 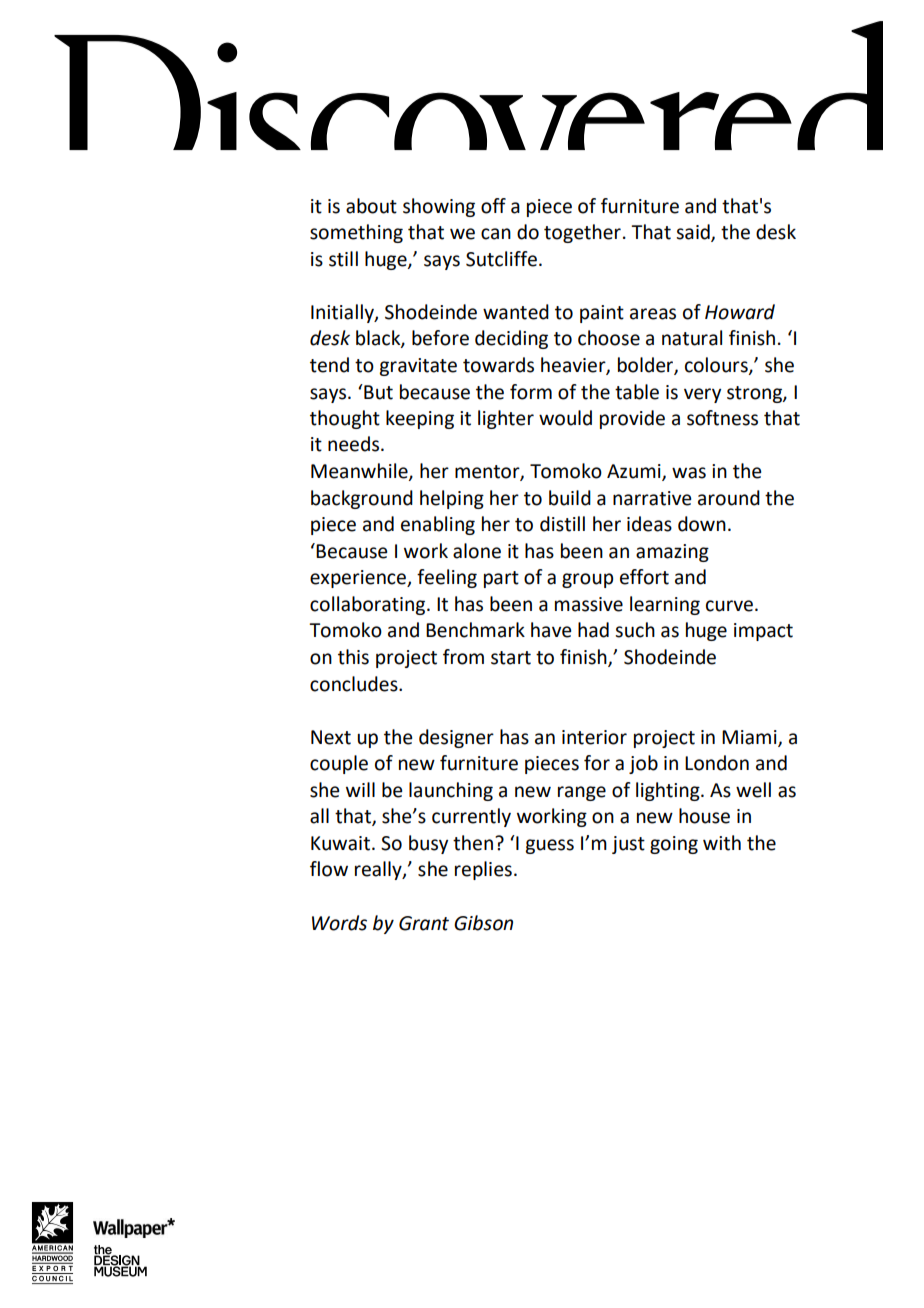 What do you see at coordinates (356, 233) in the screenshot?
I see `something` at bounding box center [356, 233].
